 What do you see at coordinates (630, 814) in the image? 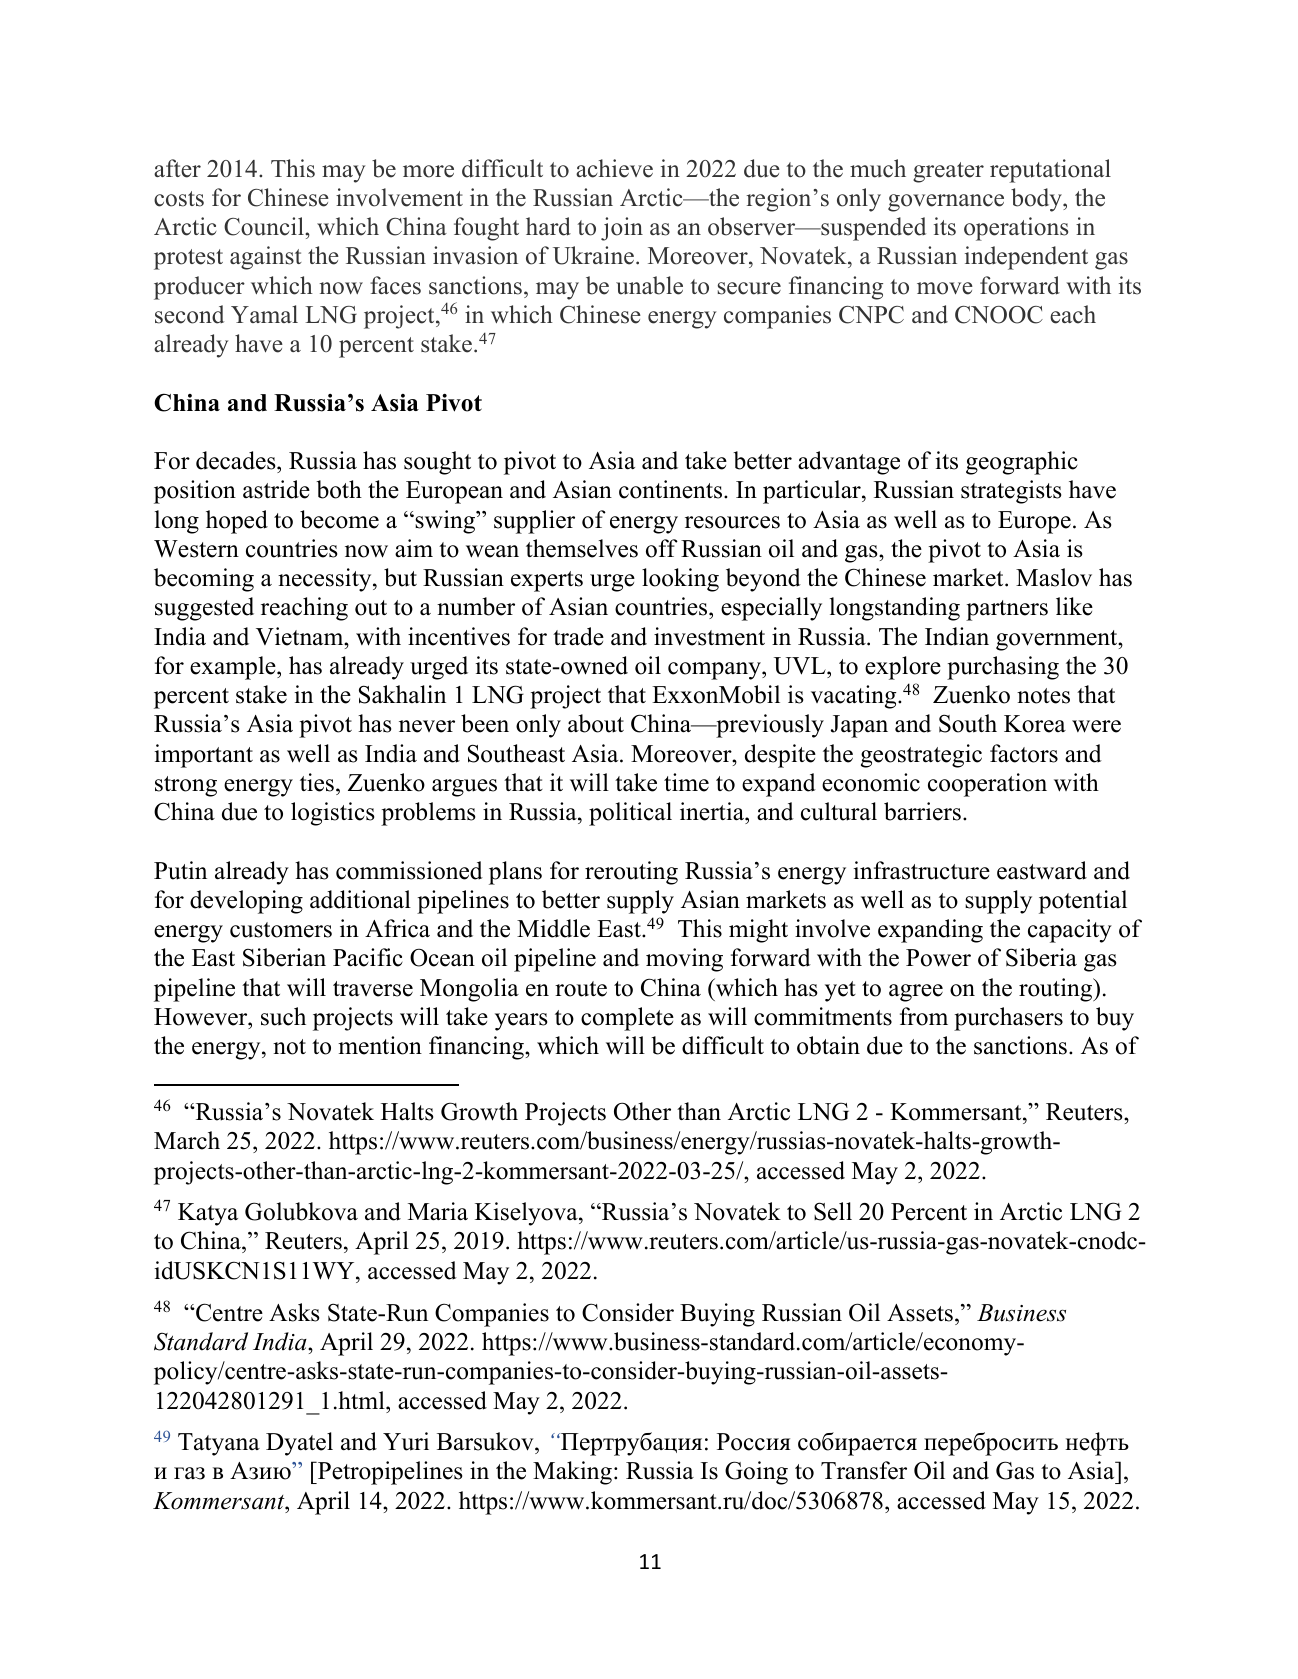
I see `political` at bounding box center [630, 814].
